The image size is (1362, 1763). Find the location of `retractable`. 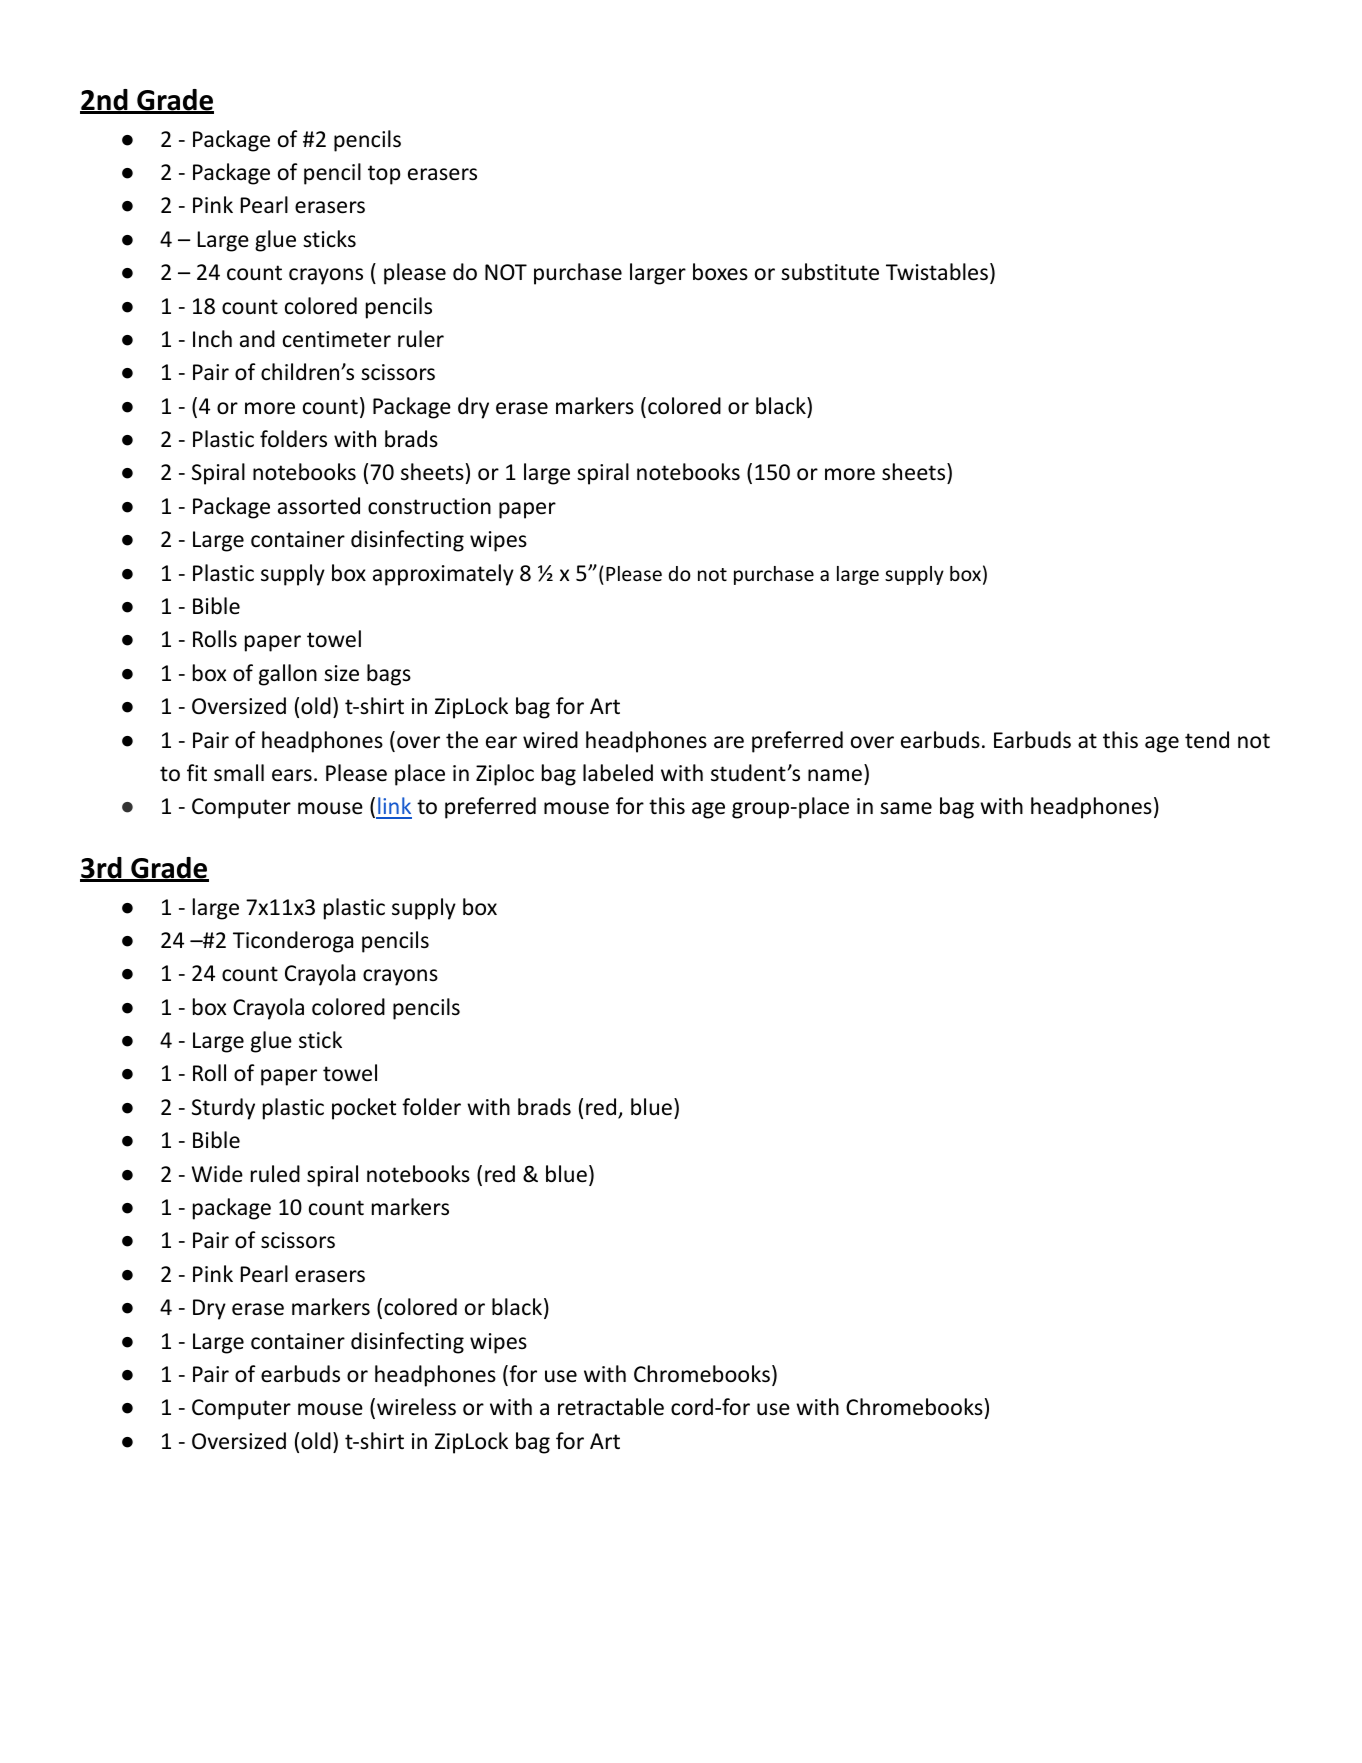

retractable is located at coordinates (611, 1407).
